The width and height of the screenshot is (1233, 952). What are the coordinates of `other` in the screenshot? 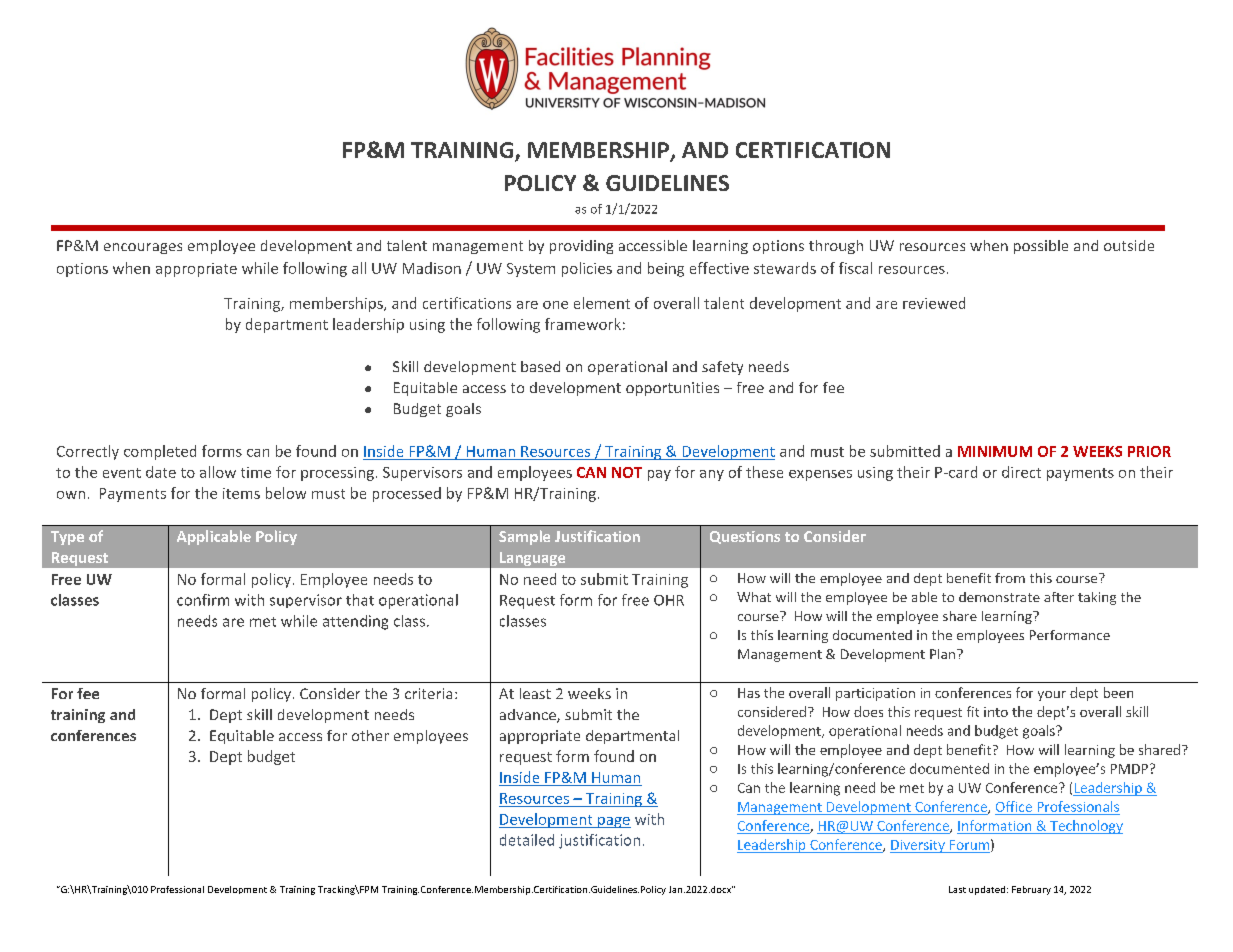 It's located at (370, 735).
